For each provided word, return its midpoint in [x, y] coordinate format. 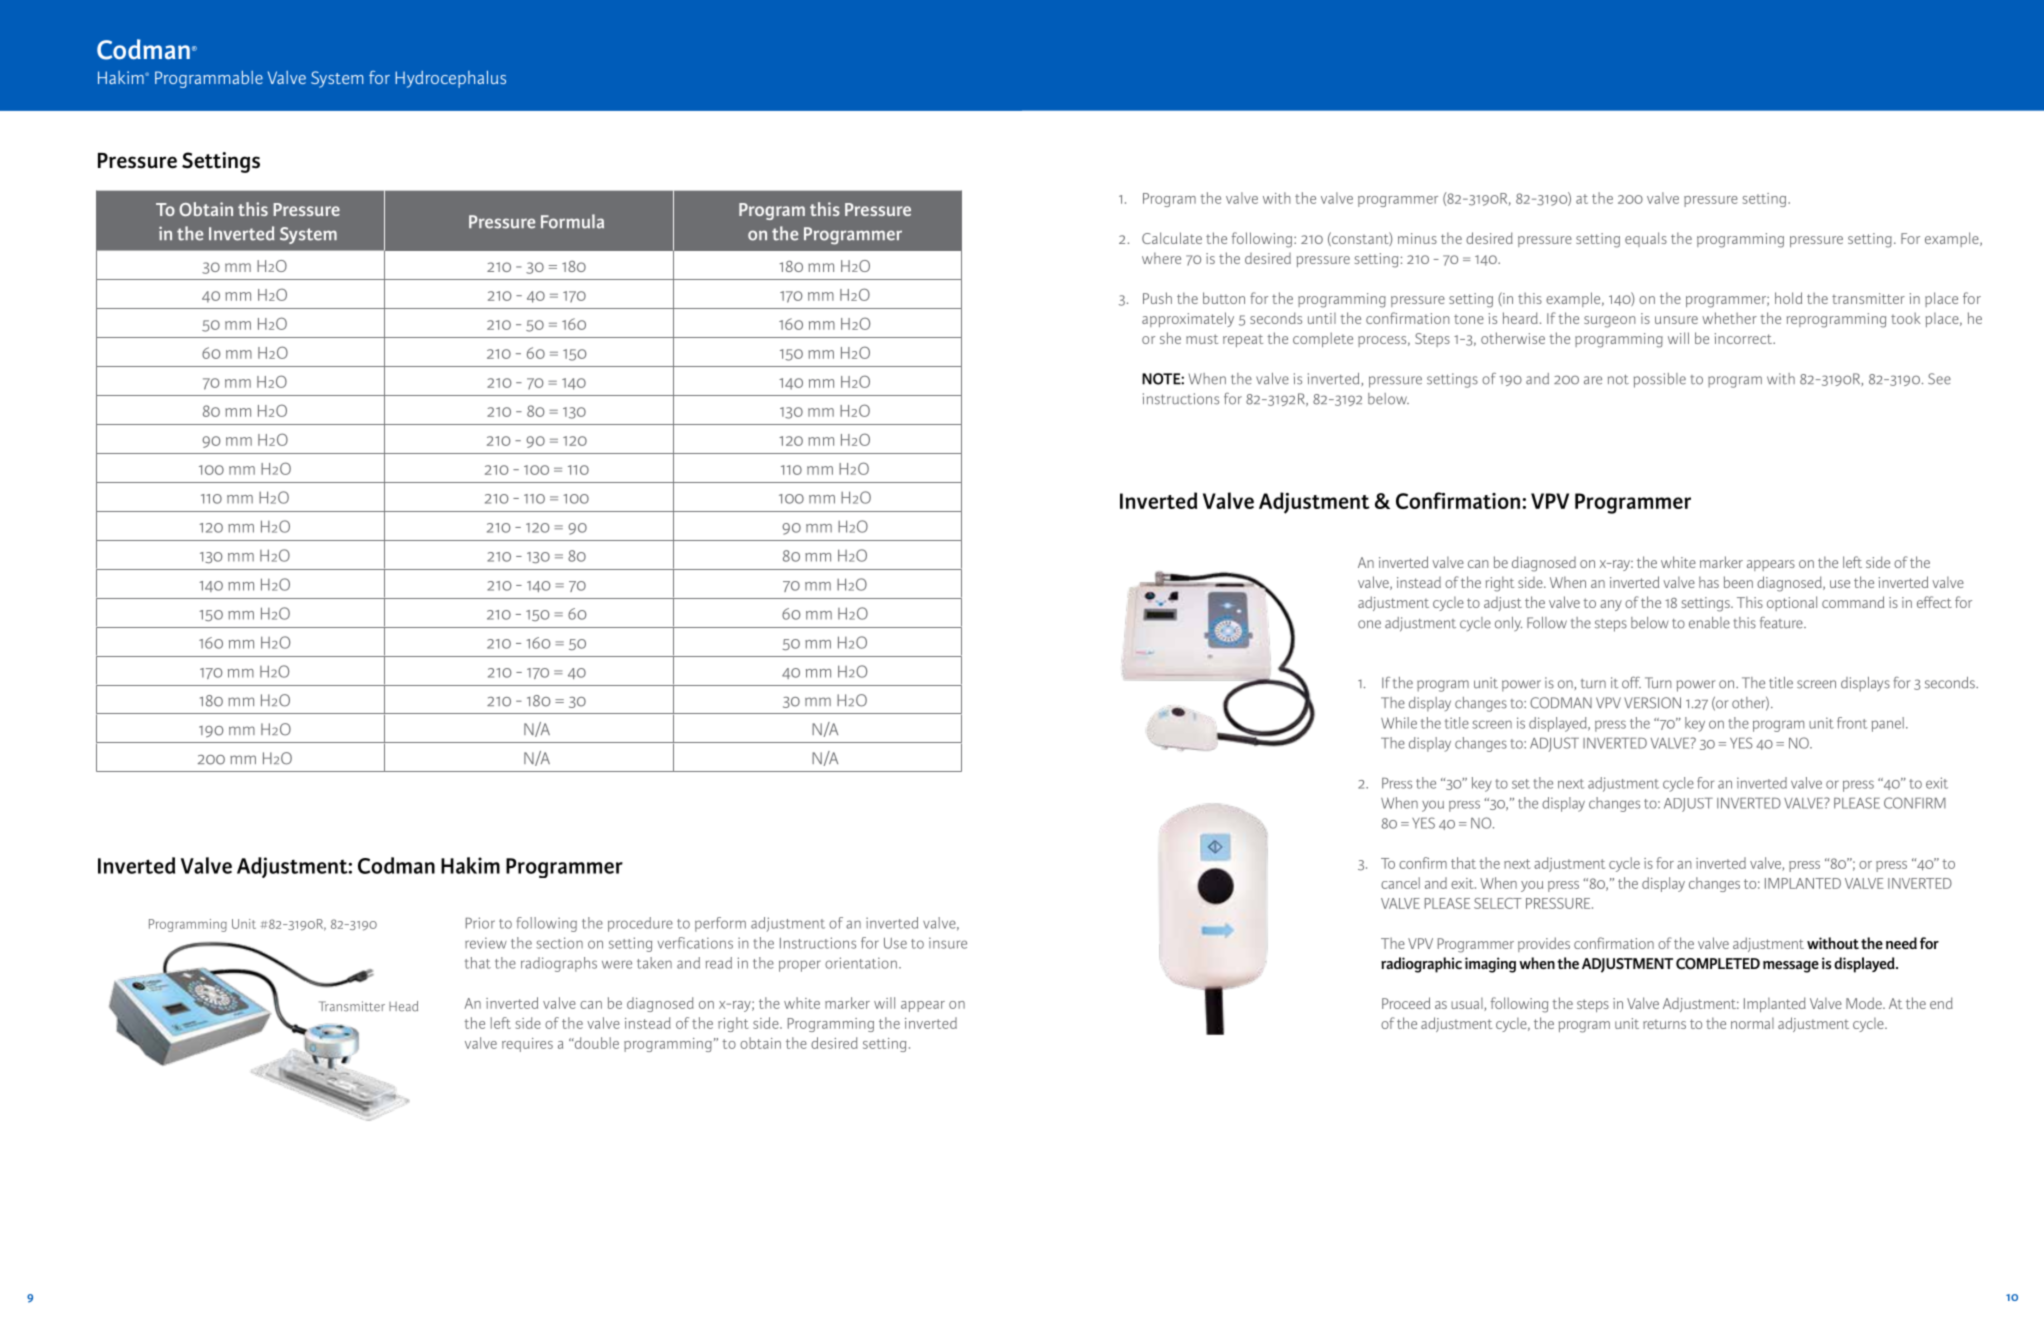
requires [527, 1045]
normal [1752, 1023]
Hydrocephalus [450, 79]
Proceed [1406, 1003]
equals [1646, 239]
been [1738, 582]
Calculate [1172, 238]
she [1170, 338]
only [1508, 624]
